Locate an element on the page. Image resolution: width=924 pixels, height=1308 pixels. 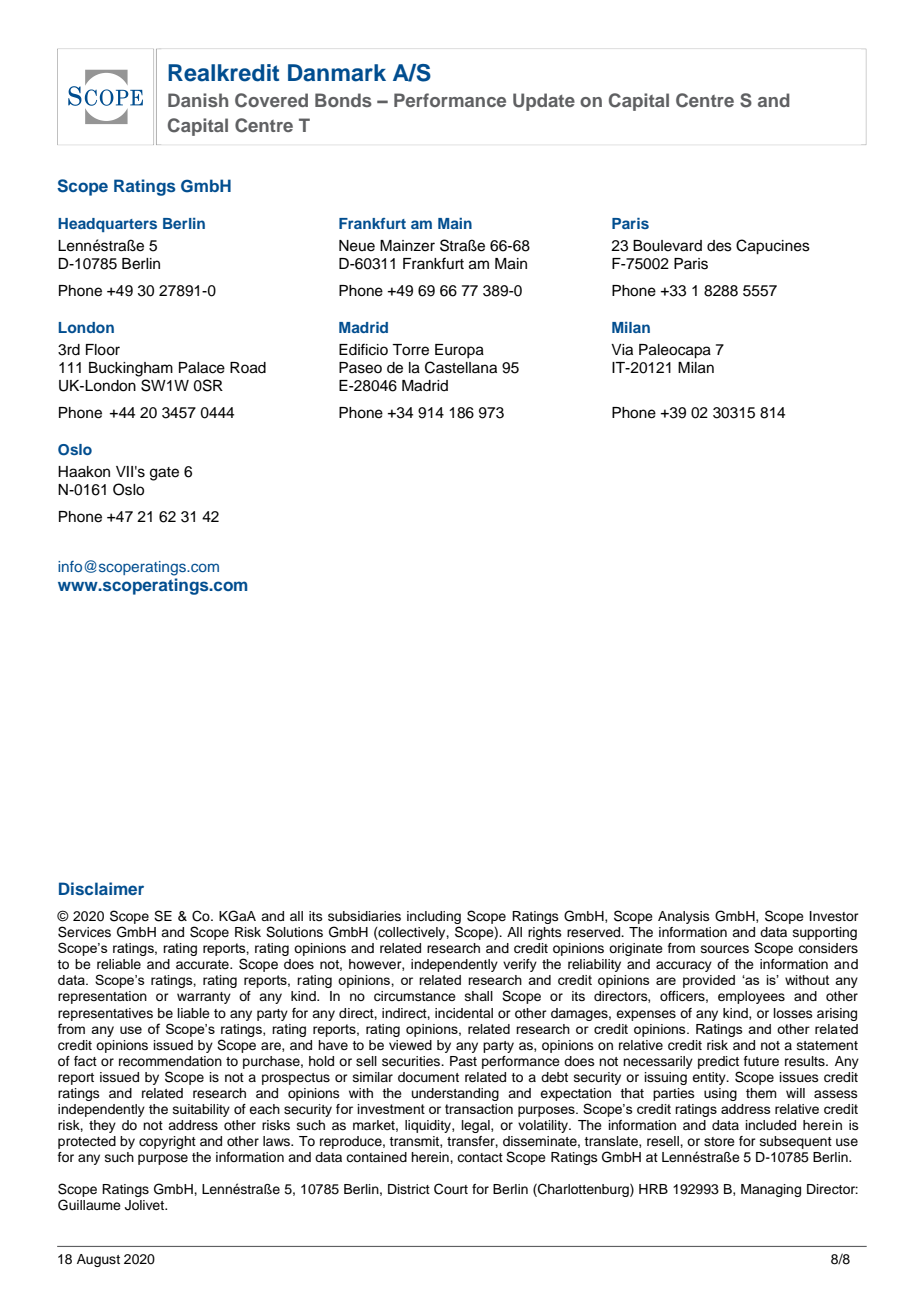
Update is located at coordinates (544, 102).
